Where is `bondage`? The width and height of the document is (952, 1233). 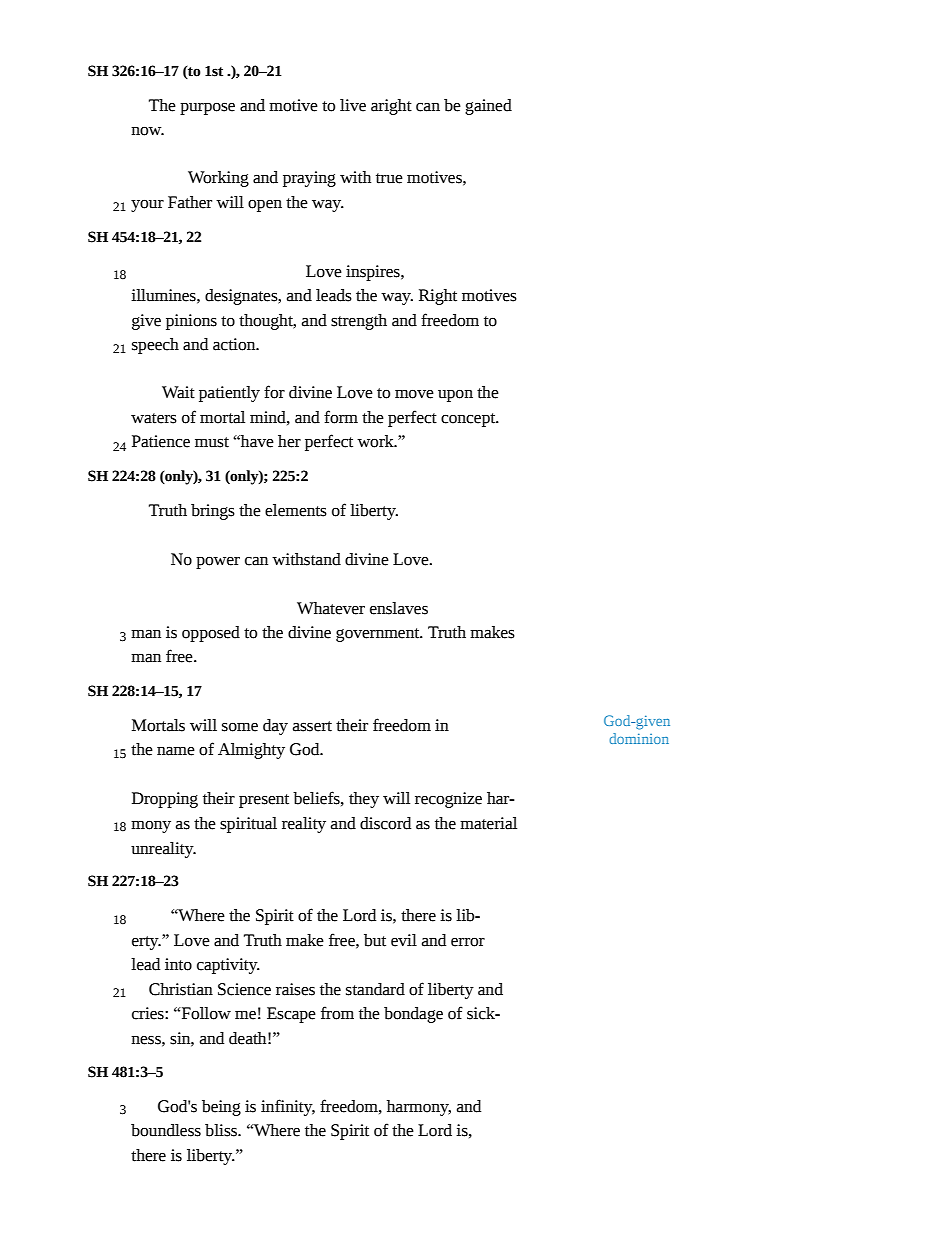 bondage is located at coordinates (413, 1015).
